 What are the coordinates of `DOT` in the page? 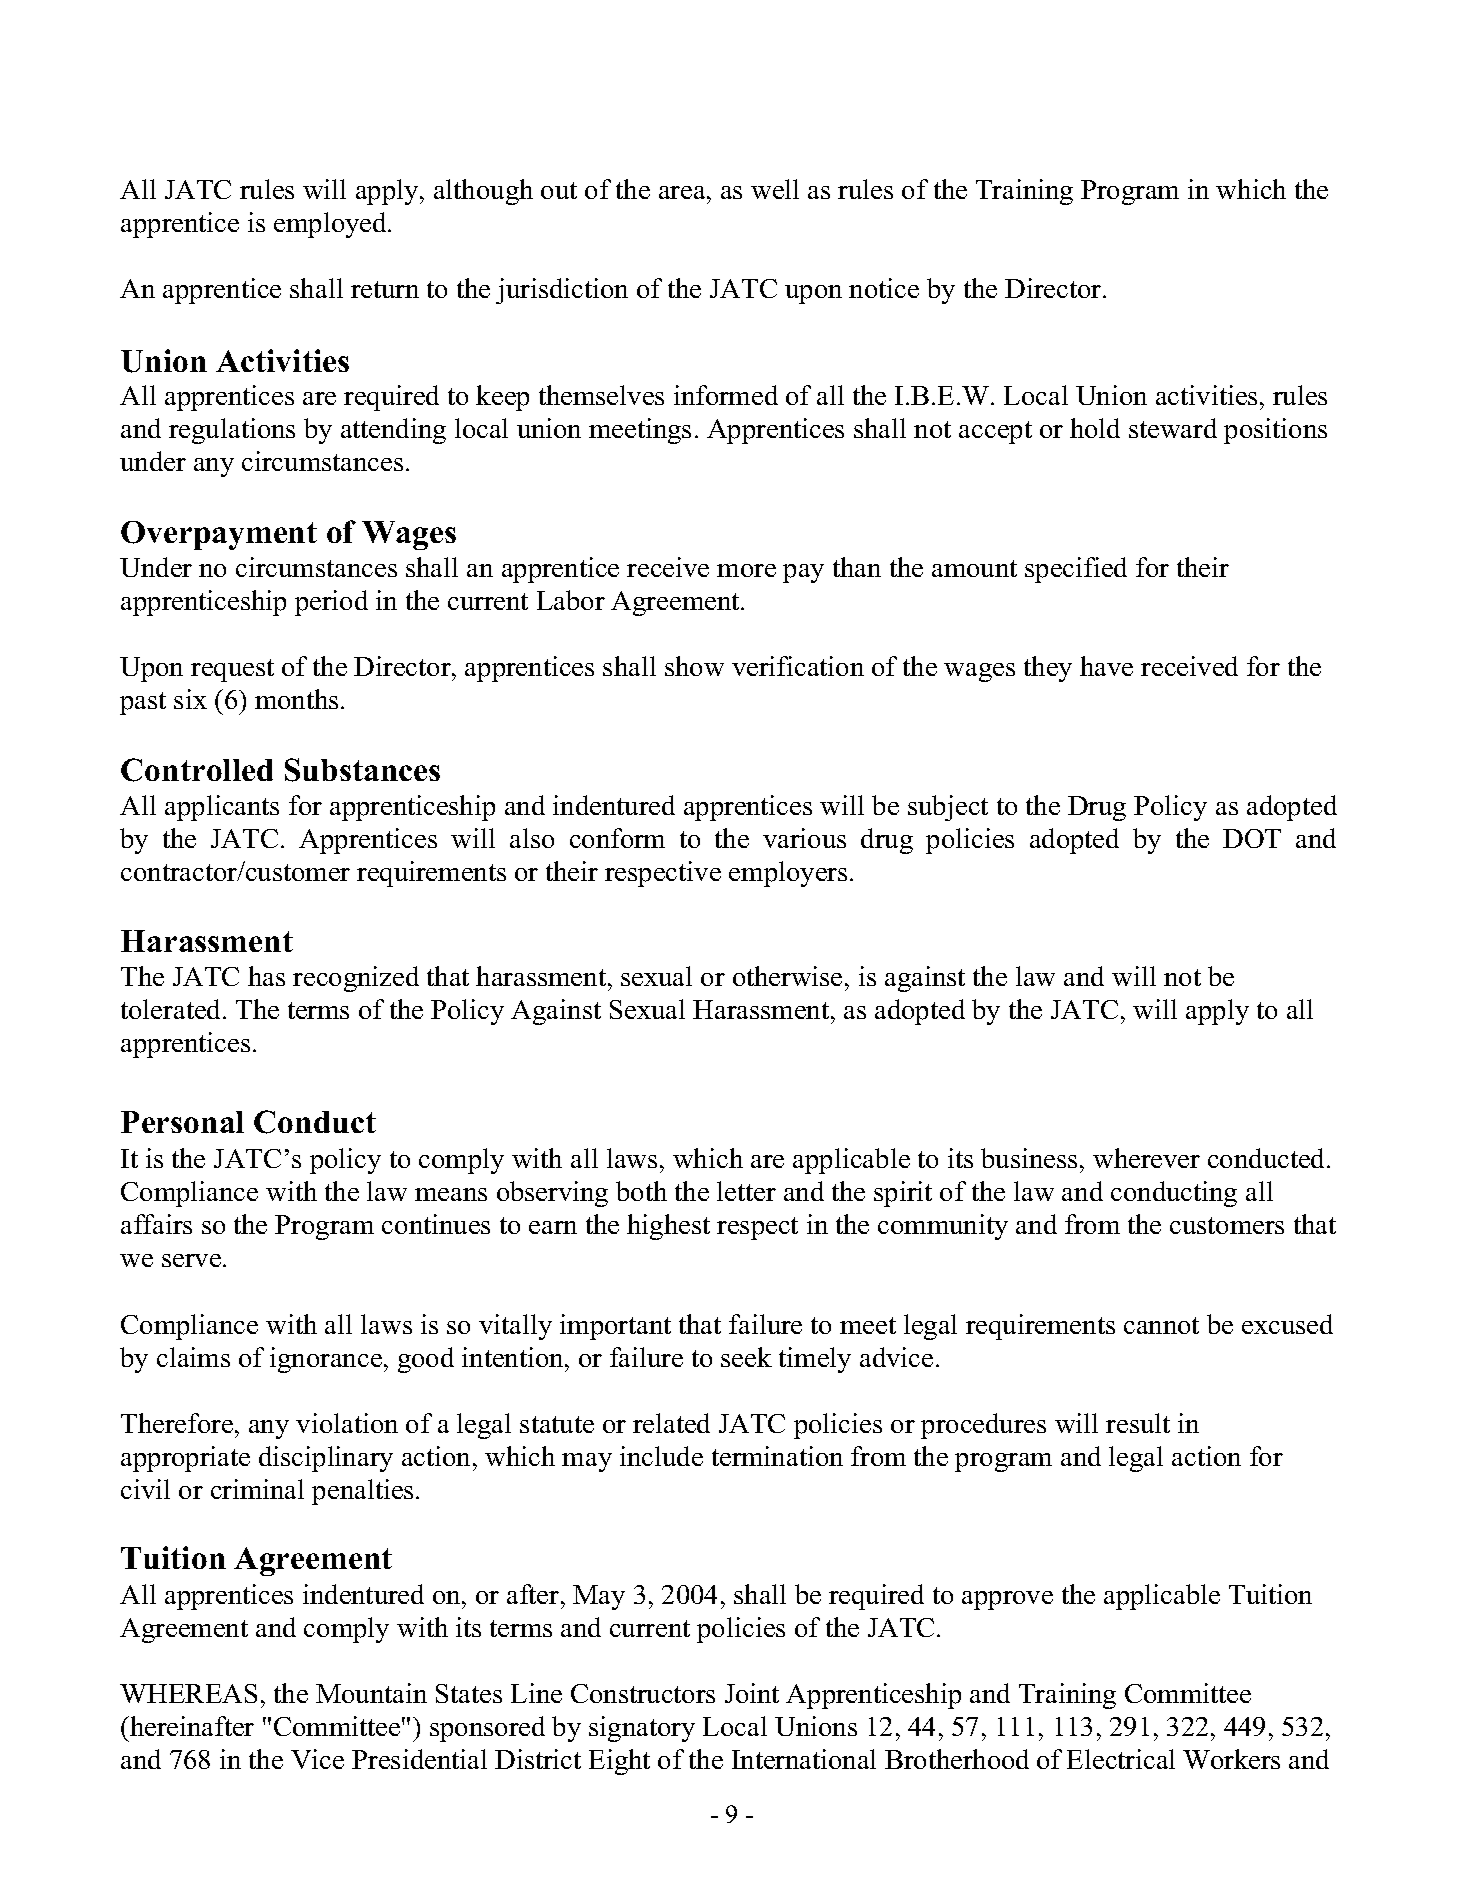 It's located at (1252, 838).
